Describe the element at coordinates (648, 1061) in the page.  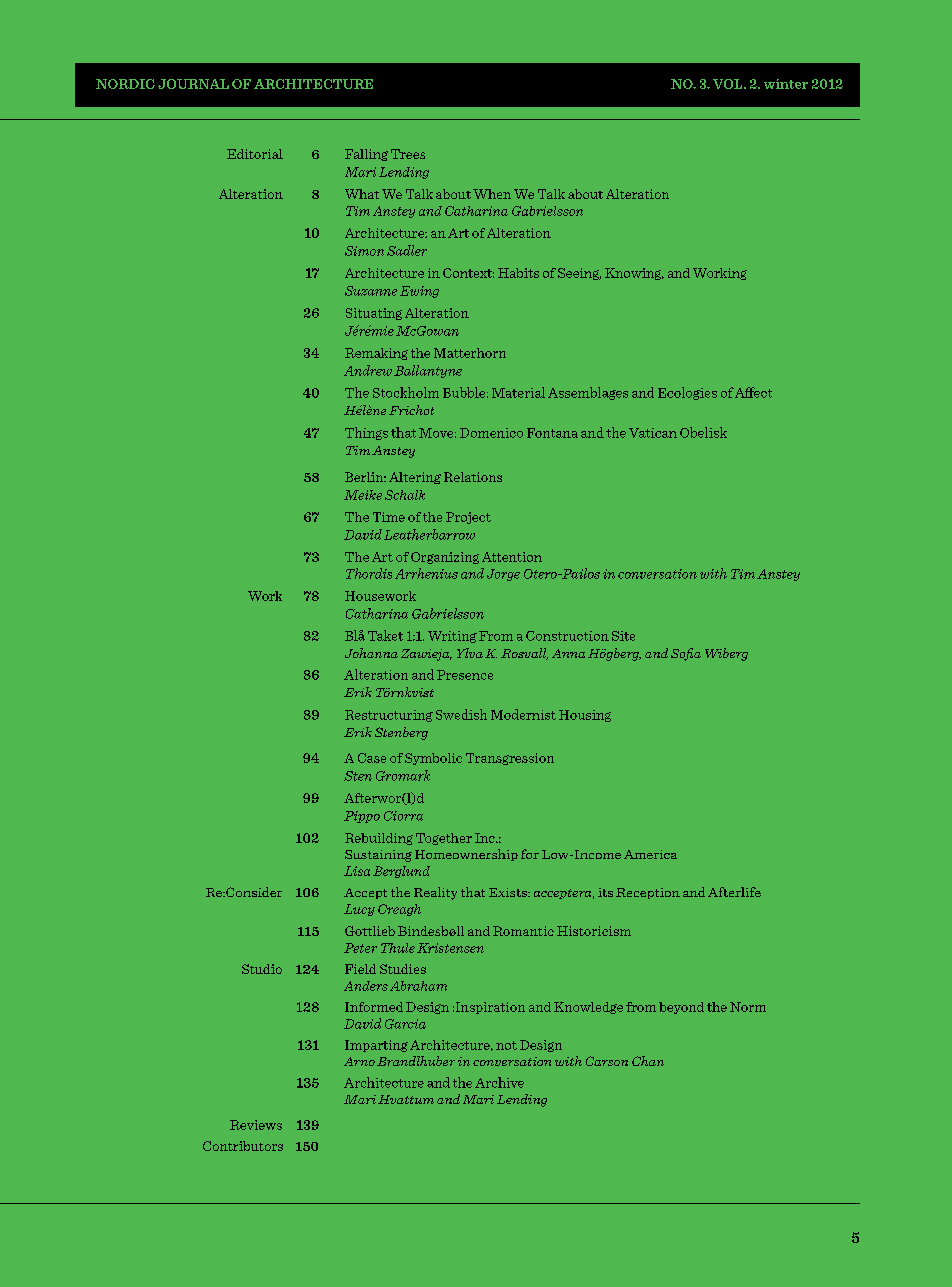
I see `Chan` at that location.
